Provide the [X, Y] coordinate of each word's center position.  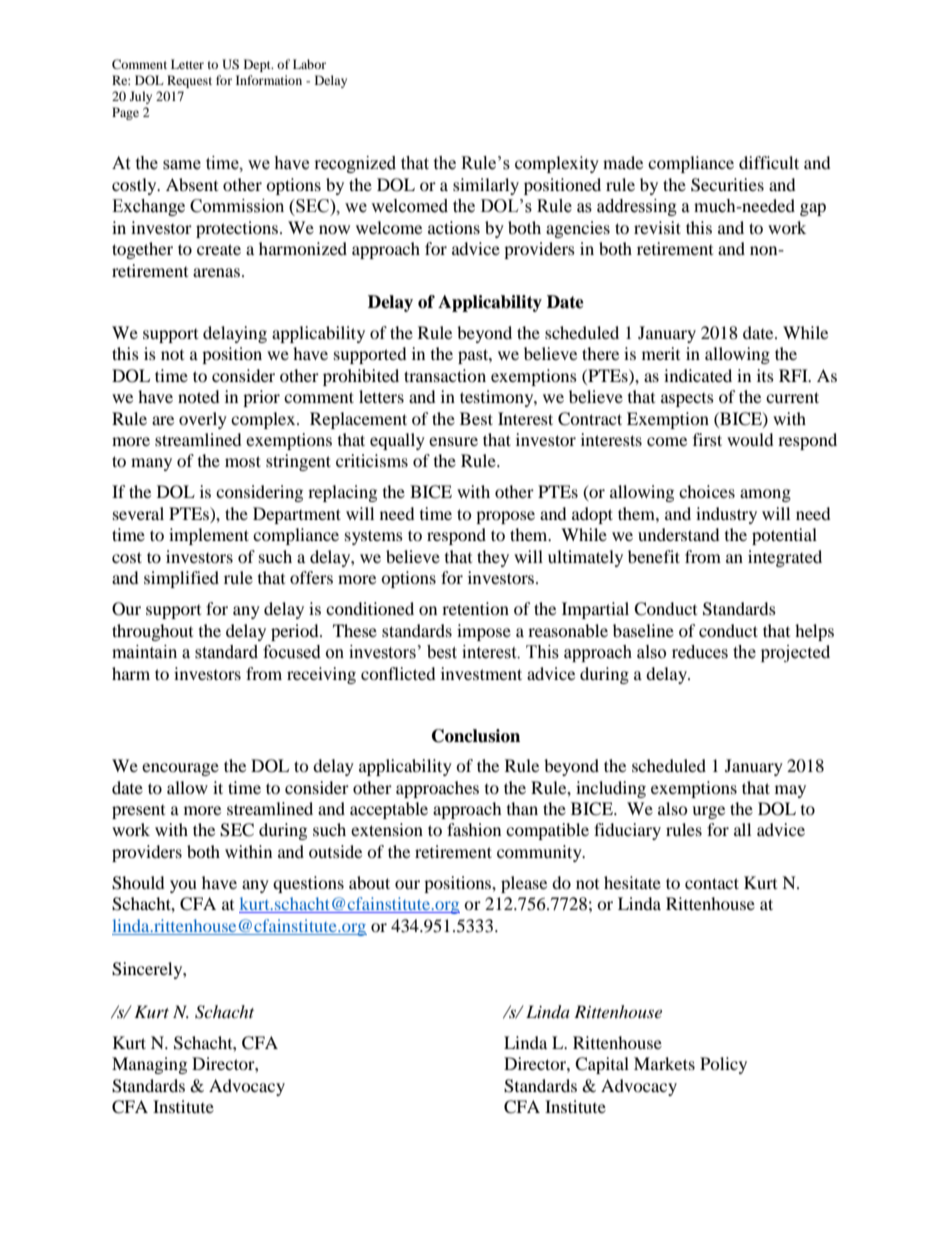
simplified [181, 579]
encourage [180, 769]
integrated [785, 558]
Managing [149, 1065]
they [493, 558]
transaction [445, 375]
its [765, 375]
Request [189, 81]
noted [199, 396]
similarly [486, 186]
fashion [474, 829]
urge [708, 812]
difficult [769, 162]
